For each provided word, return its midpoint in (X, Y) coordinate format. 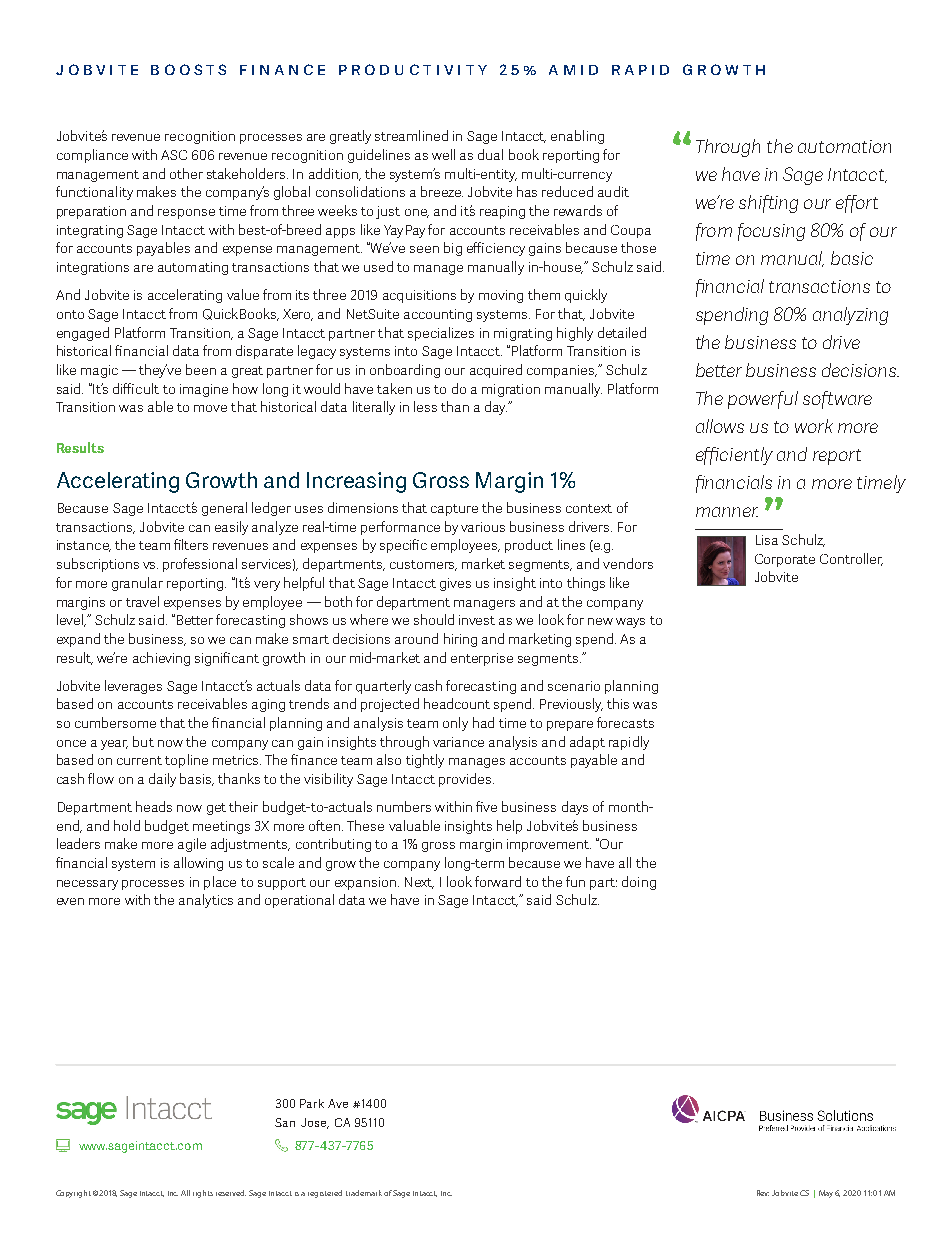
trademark (364, 1193)
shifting (768, 204)
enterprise (482, 659)
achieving (161, 659)
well (443, 154)
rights (203, 1194)
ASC (174, 155)
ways (630, 623)
